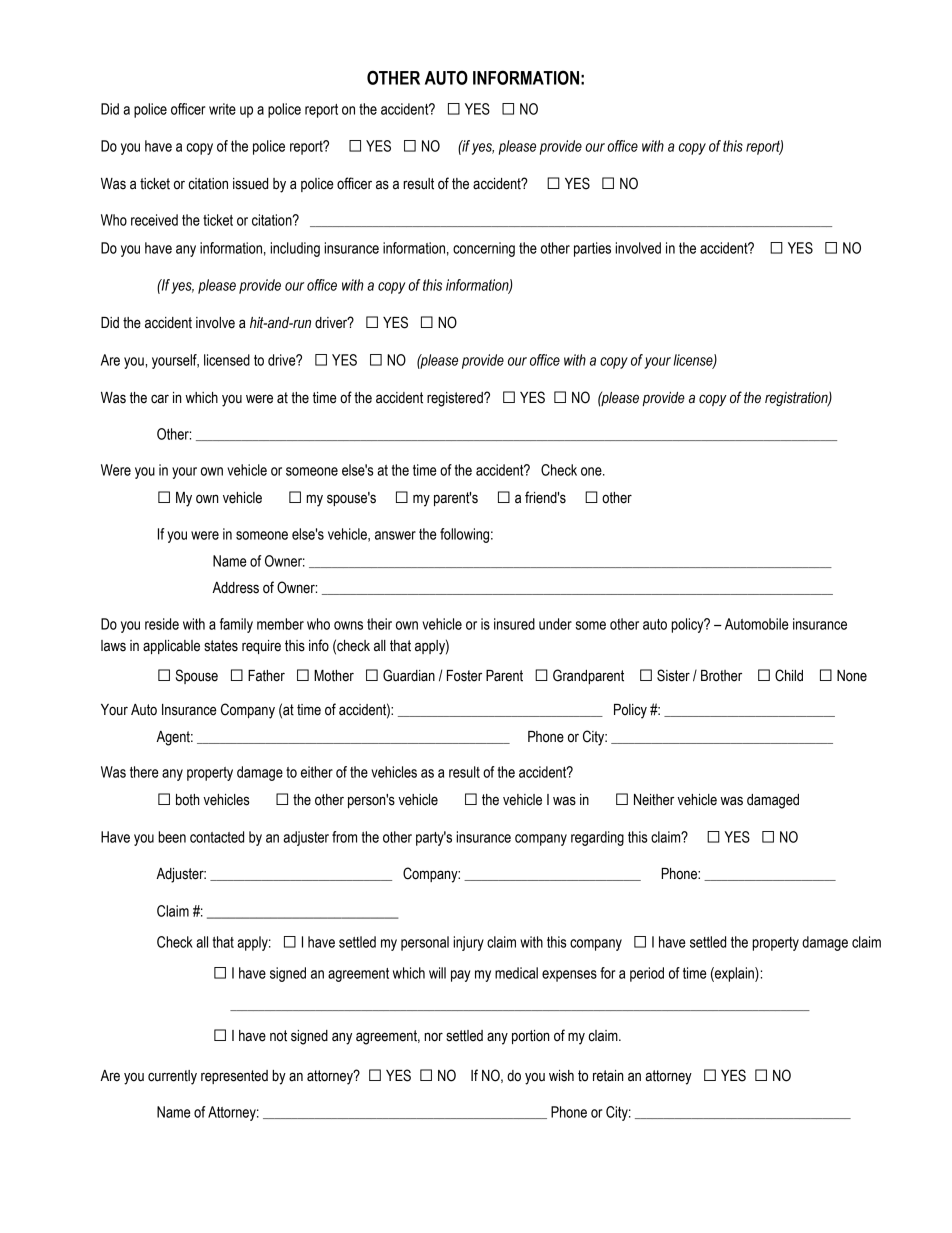 This screenshot has height=1233, width=952. What do you see at coordinates (295, 249) in the screenshot?
I see `including` at bounding box center [295, 249].
